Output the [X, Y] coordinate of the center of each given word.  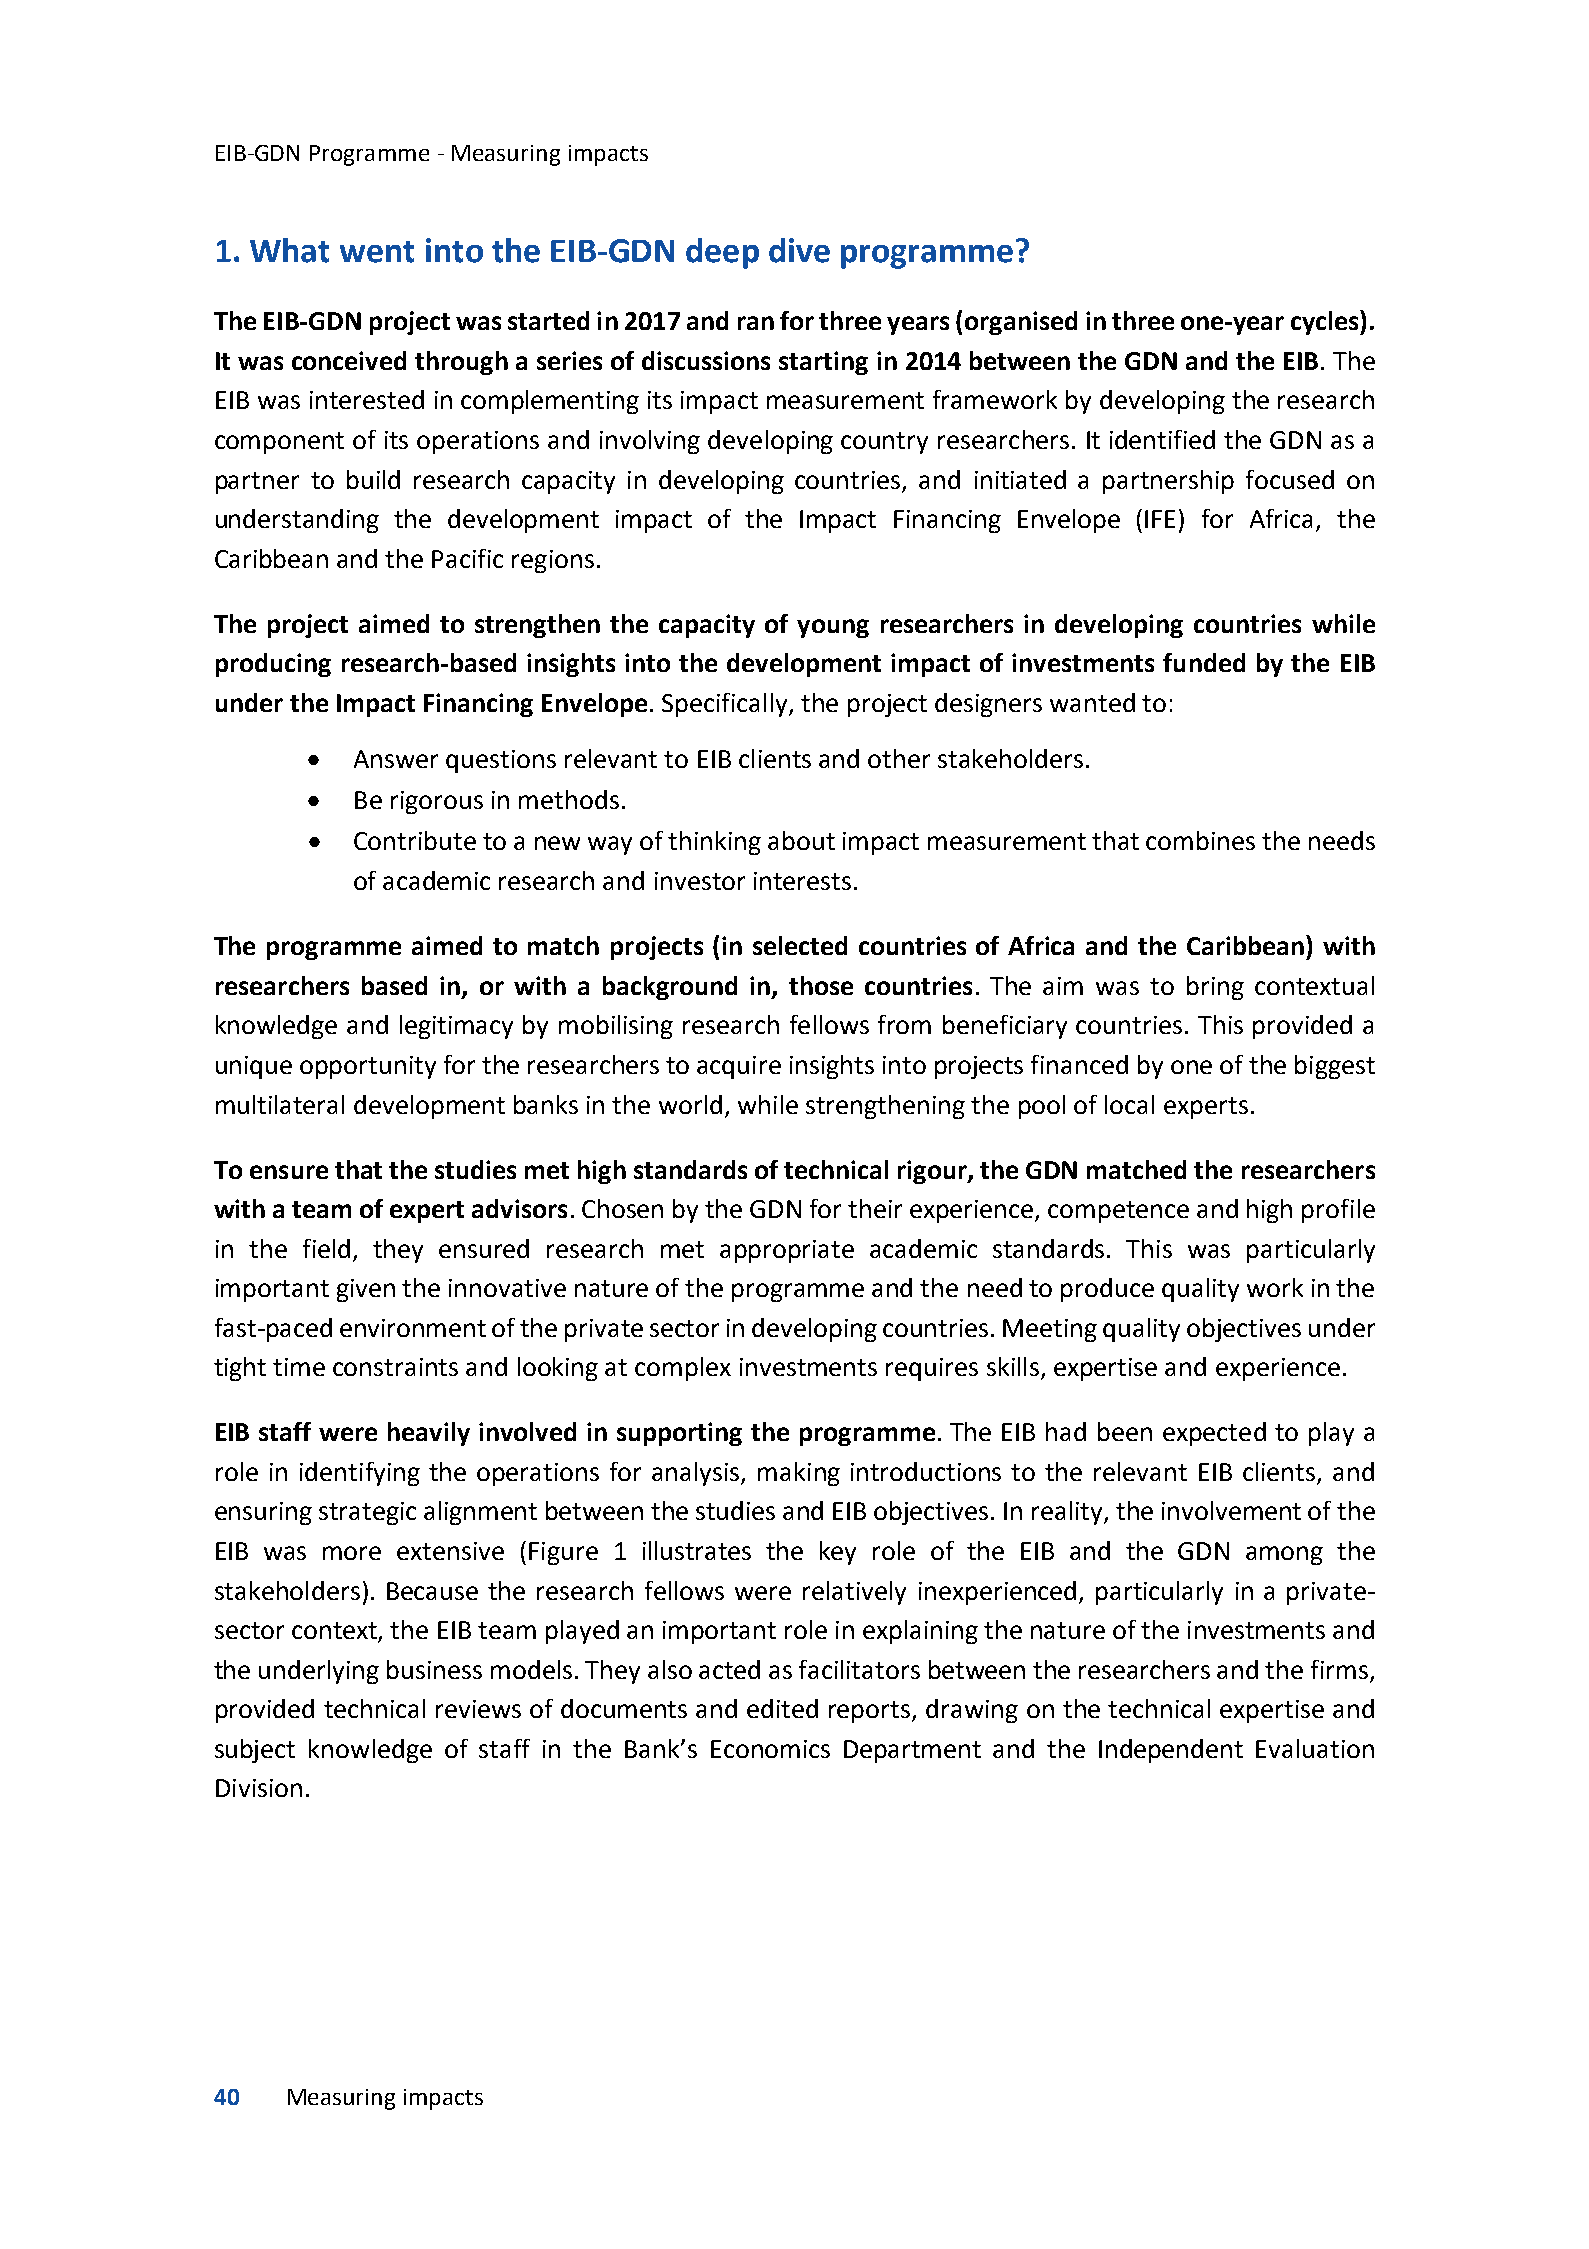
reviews [478, 1709]
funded [1204, 662]
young [833, 628]
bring [1215, 988]
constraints [395, 1367]
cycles [1326, 322]
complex [683, 1369]
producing [273, 665]
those [821, 985]
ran [756, 323]
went [377, 252]
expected [1214, 1434]
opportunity [368, 1067]
